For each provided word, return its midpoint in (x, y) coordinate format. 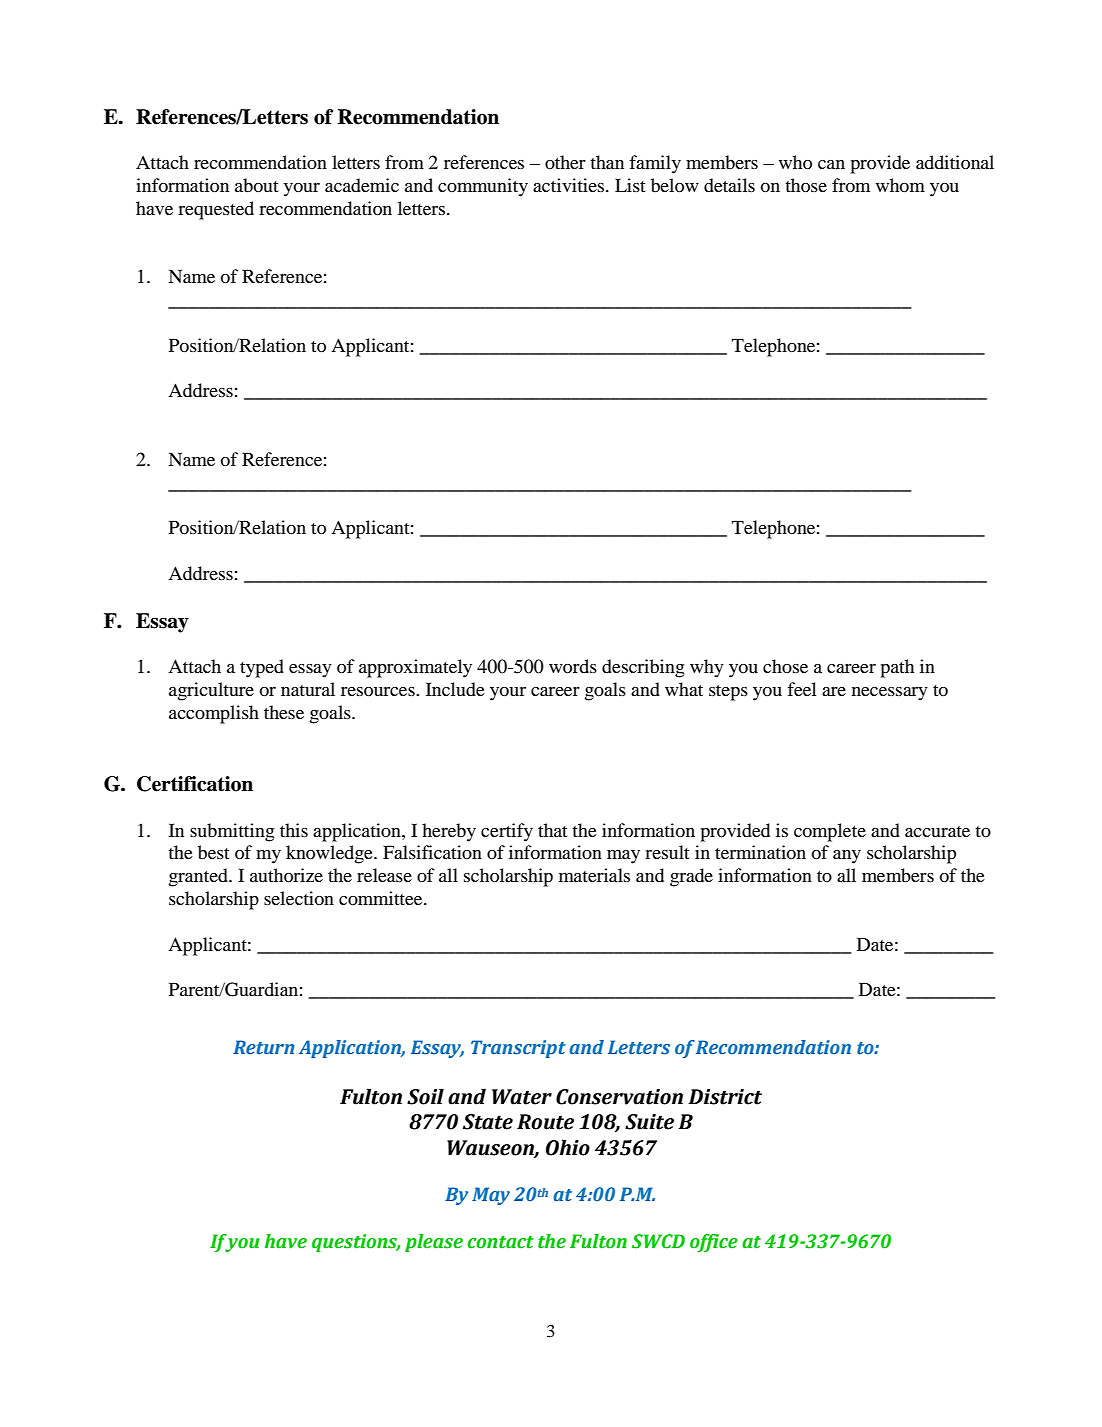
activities (570, 185)
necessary (890, 694)
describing (643, 668)
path (897, 668)
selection (299, 898)
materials (594, 875)
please (434, 1243)
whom (900, 185)
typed (262, 668)
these (284, 712)
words (573, 666)
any (847, 857)
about (256, 185)
